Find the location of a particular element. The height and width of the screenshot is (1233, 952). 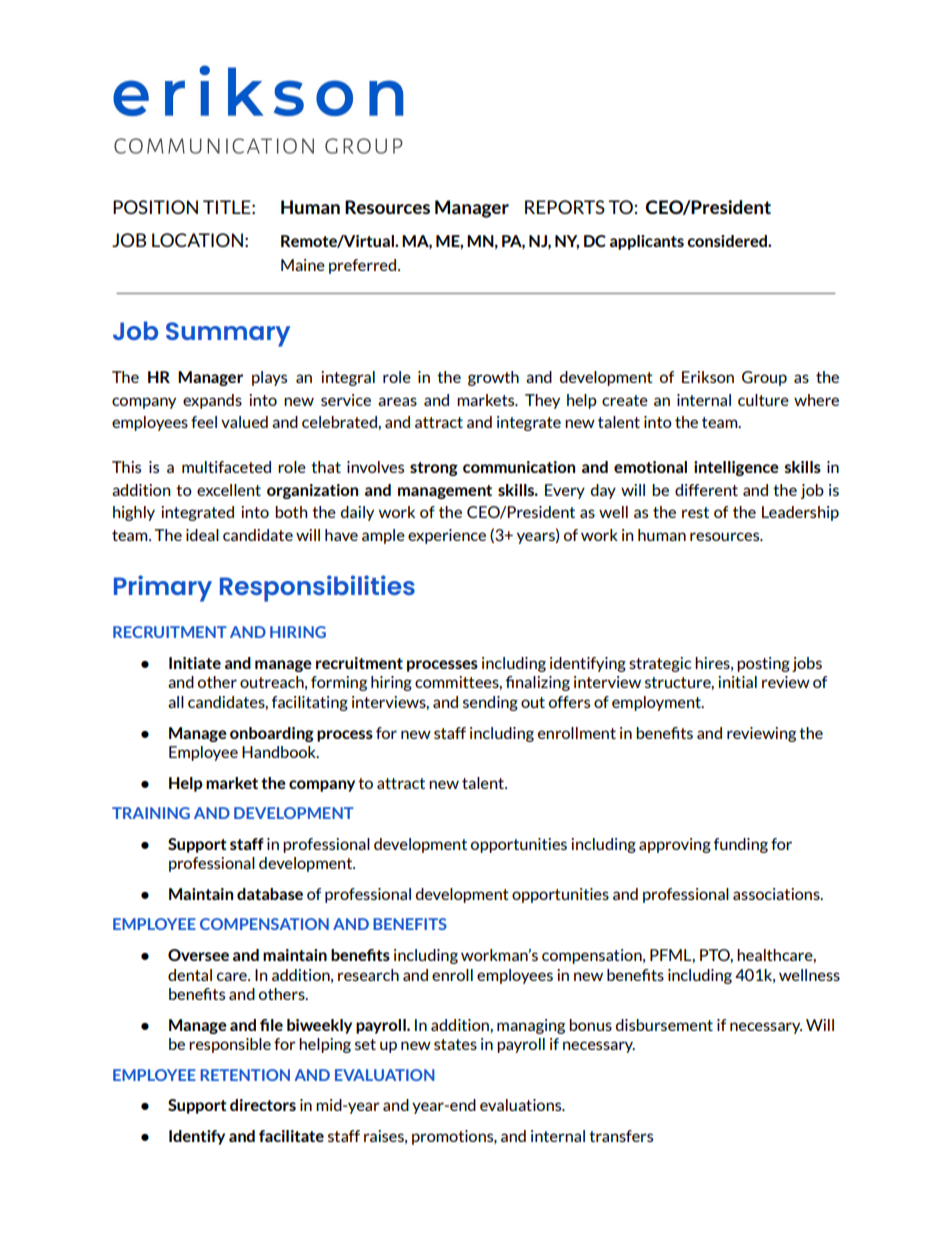

Initiate is located at coordinates (195, 663).
